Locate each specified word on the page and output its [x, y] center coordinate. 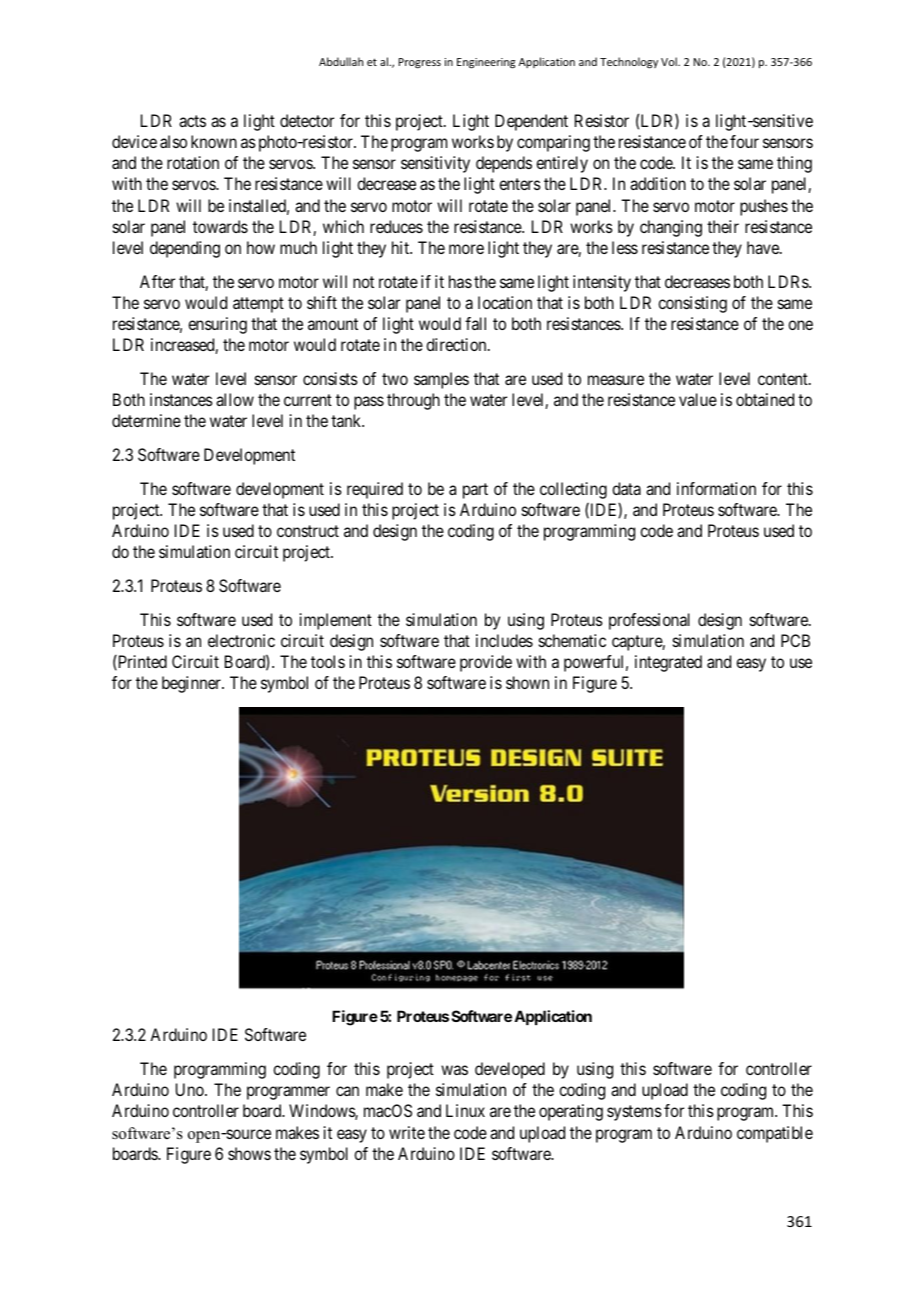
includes [504, 640]
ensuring [217, 325]
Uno [191, 1089]
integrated [668, 663]
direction [457, 344]
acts [192, 121]
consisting [692, 304]
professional [649, 621]
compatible [775, 1134]
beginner [192, 684]
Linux [465, 1110]
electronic [241, 640]
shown [527, 682]
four [744, 141]
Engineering [486, 63]
